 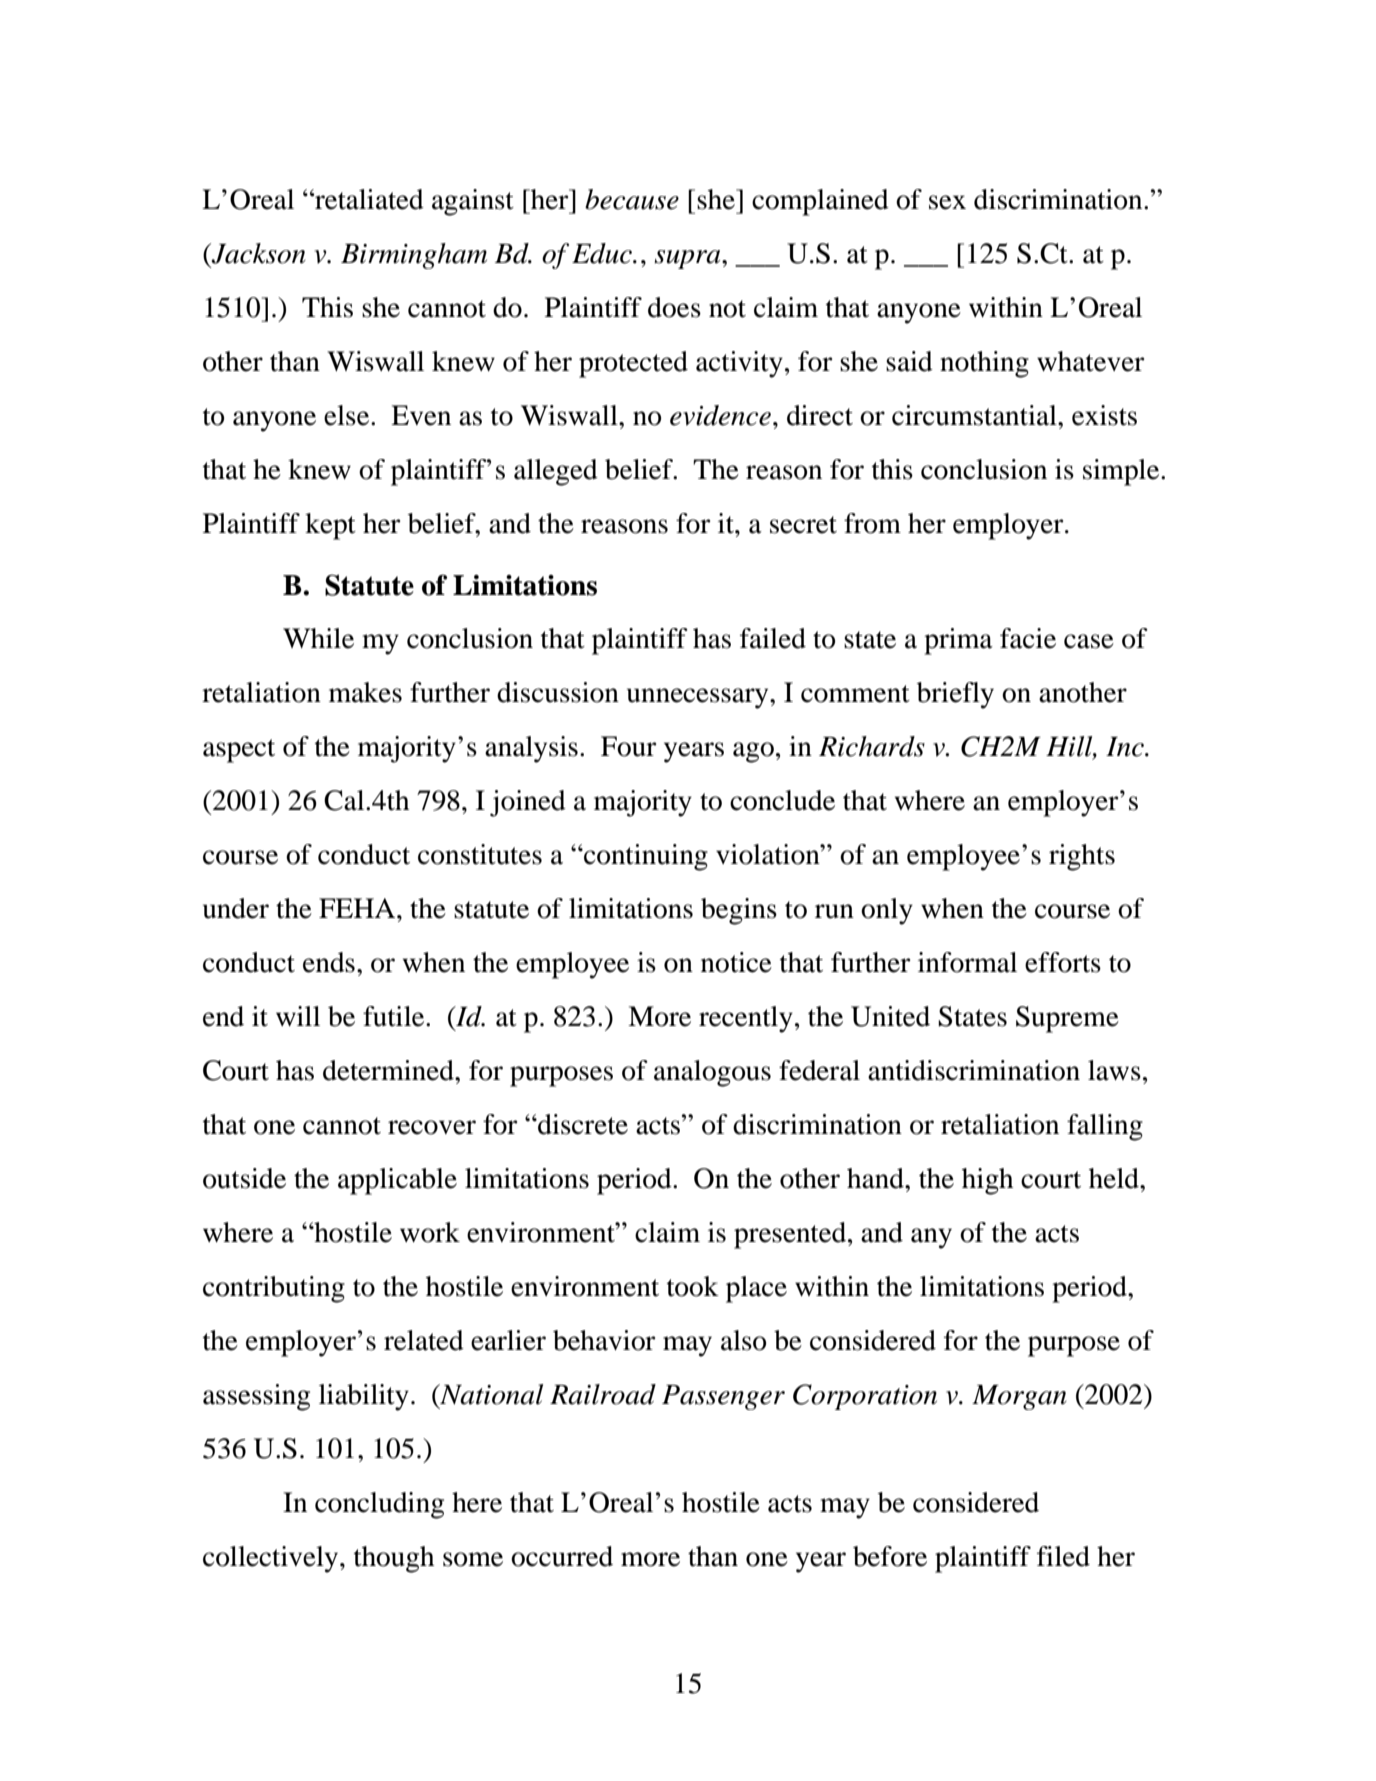 What do you see at coordinates (987, 1181) in the document?
I see `high` at bounding box center [987, 1181].
